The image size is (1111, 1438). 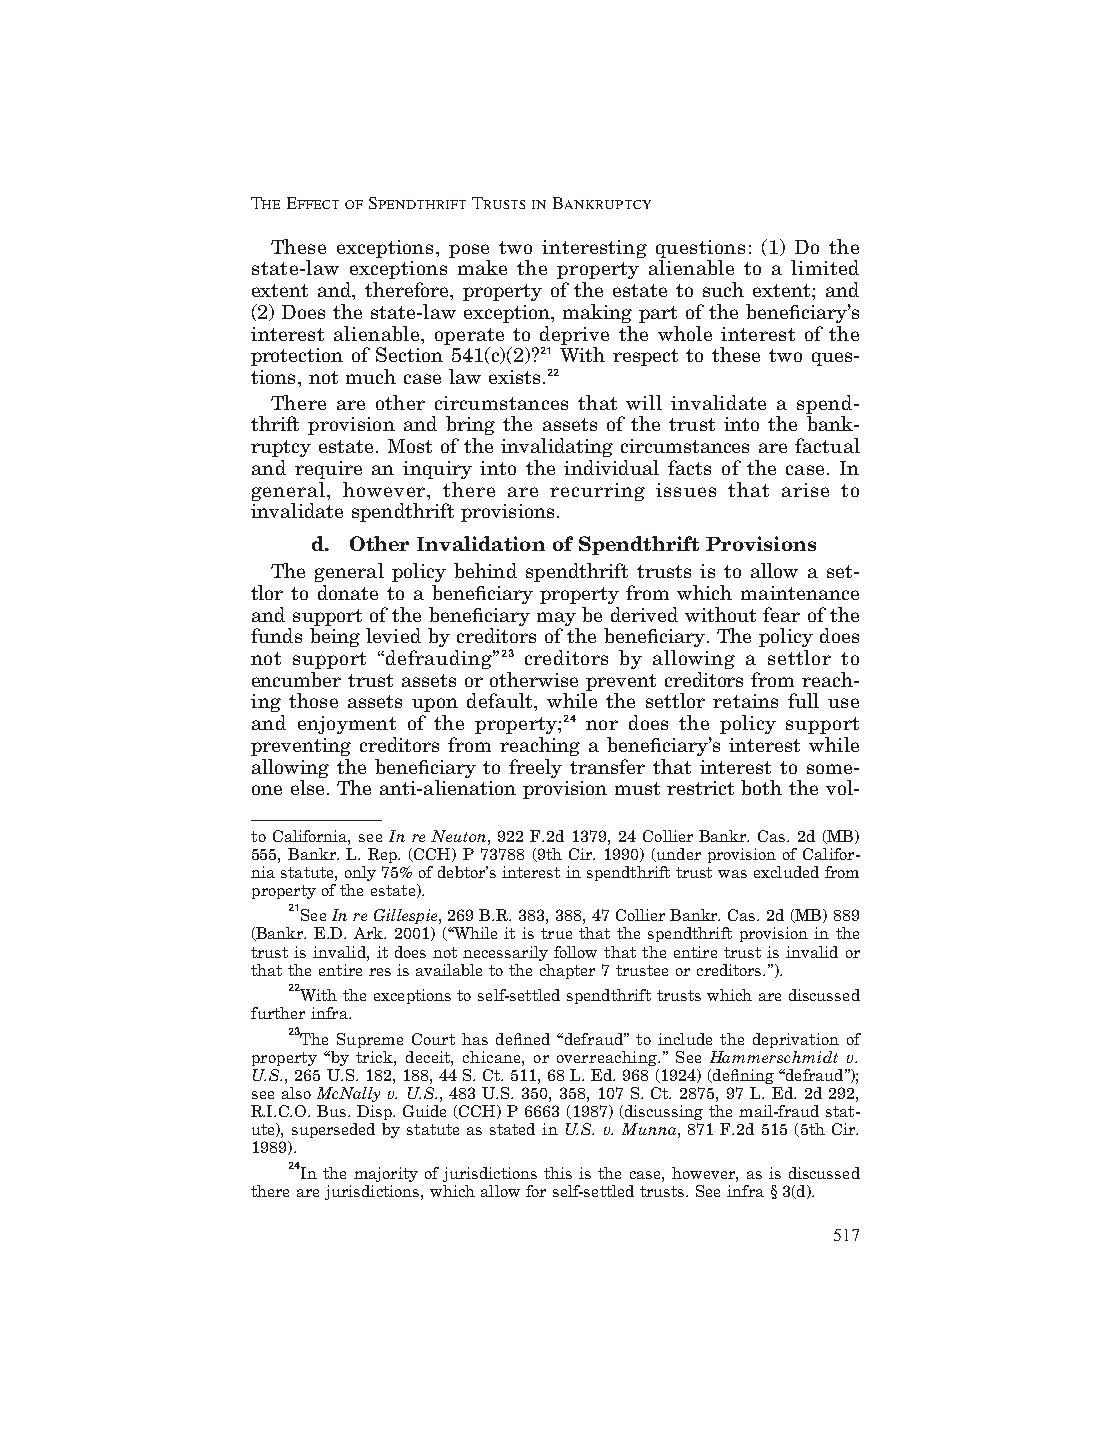 I want to click on true, so click(x=556, y=933).
